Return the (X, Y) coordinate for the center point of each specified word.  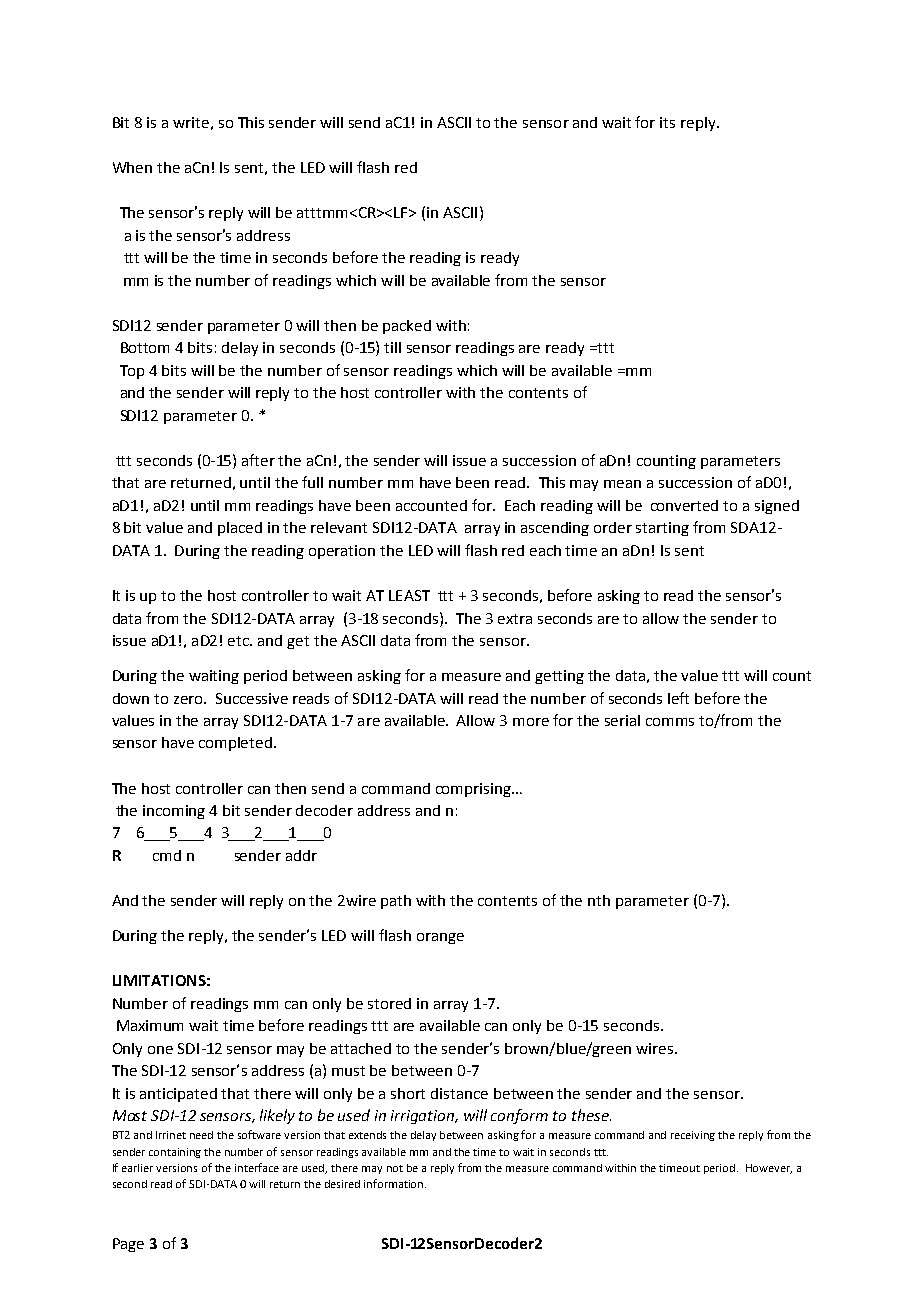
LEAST (409, 595)
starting (662, 529)
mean (622, 484)
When (132, 167)
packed (407, 327)
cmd (167, 855)
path (396, 902)
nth (599, 900)
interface (257, 1167)
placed (240, 529)
